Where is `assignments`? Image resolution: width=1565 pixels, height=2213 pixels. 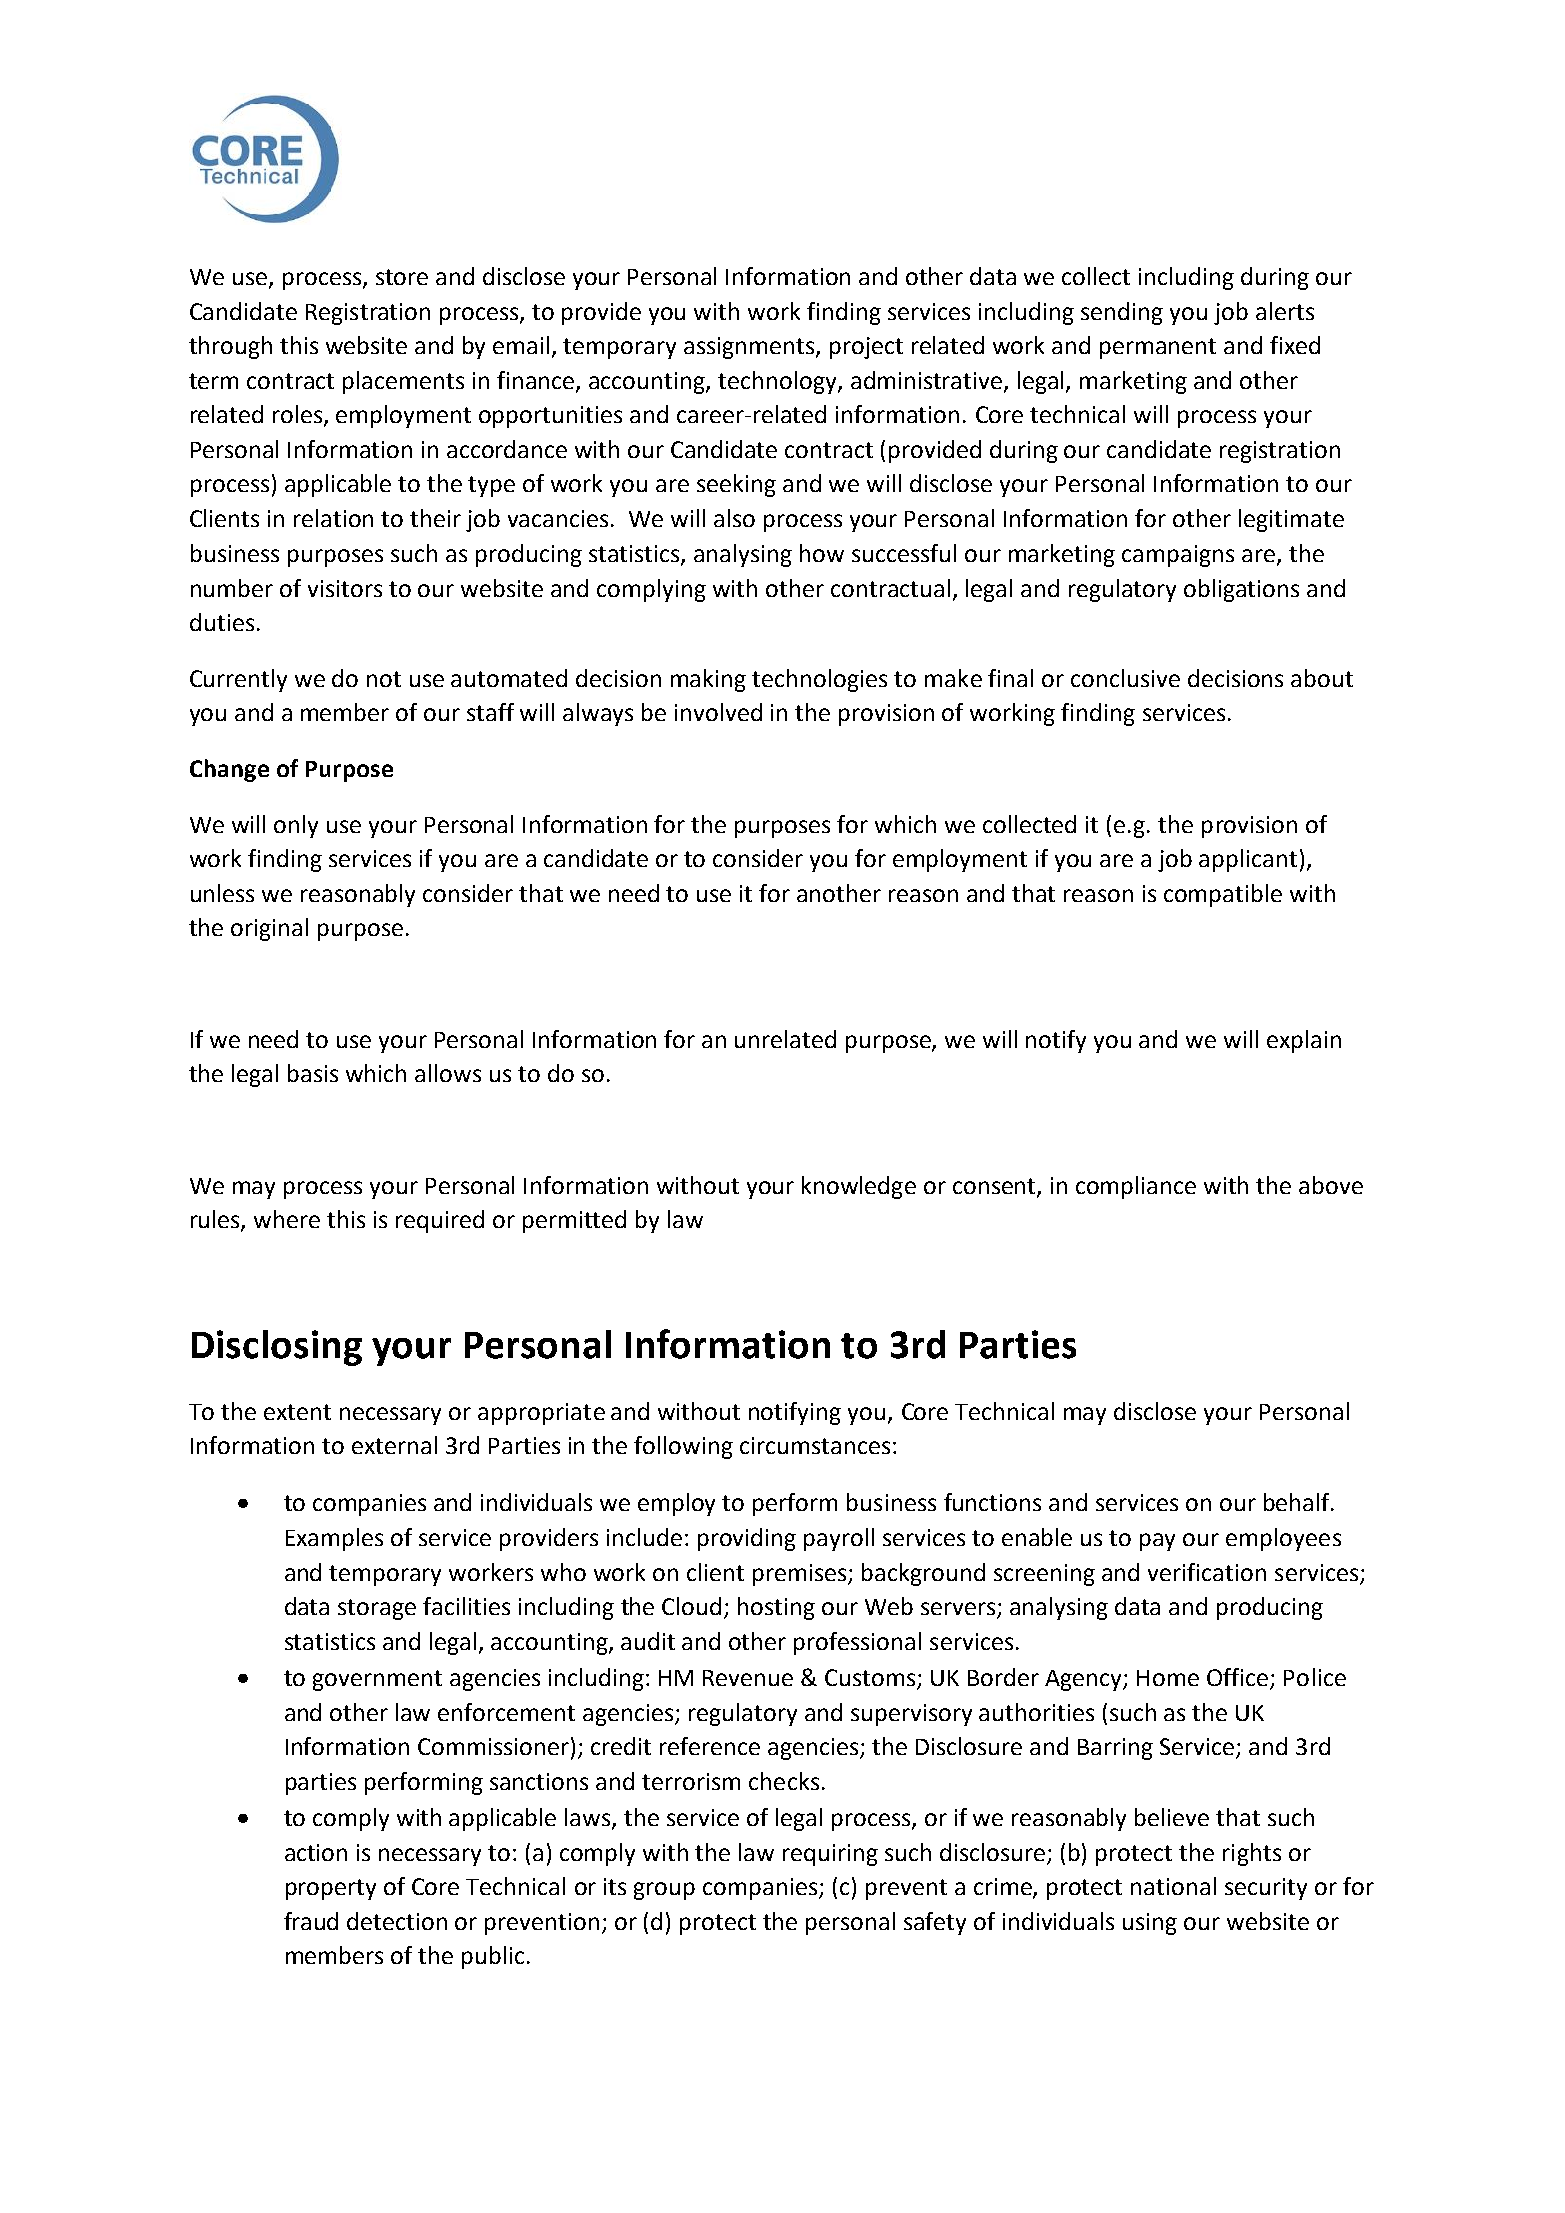
assignments is located at coordinates (750, 348).
